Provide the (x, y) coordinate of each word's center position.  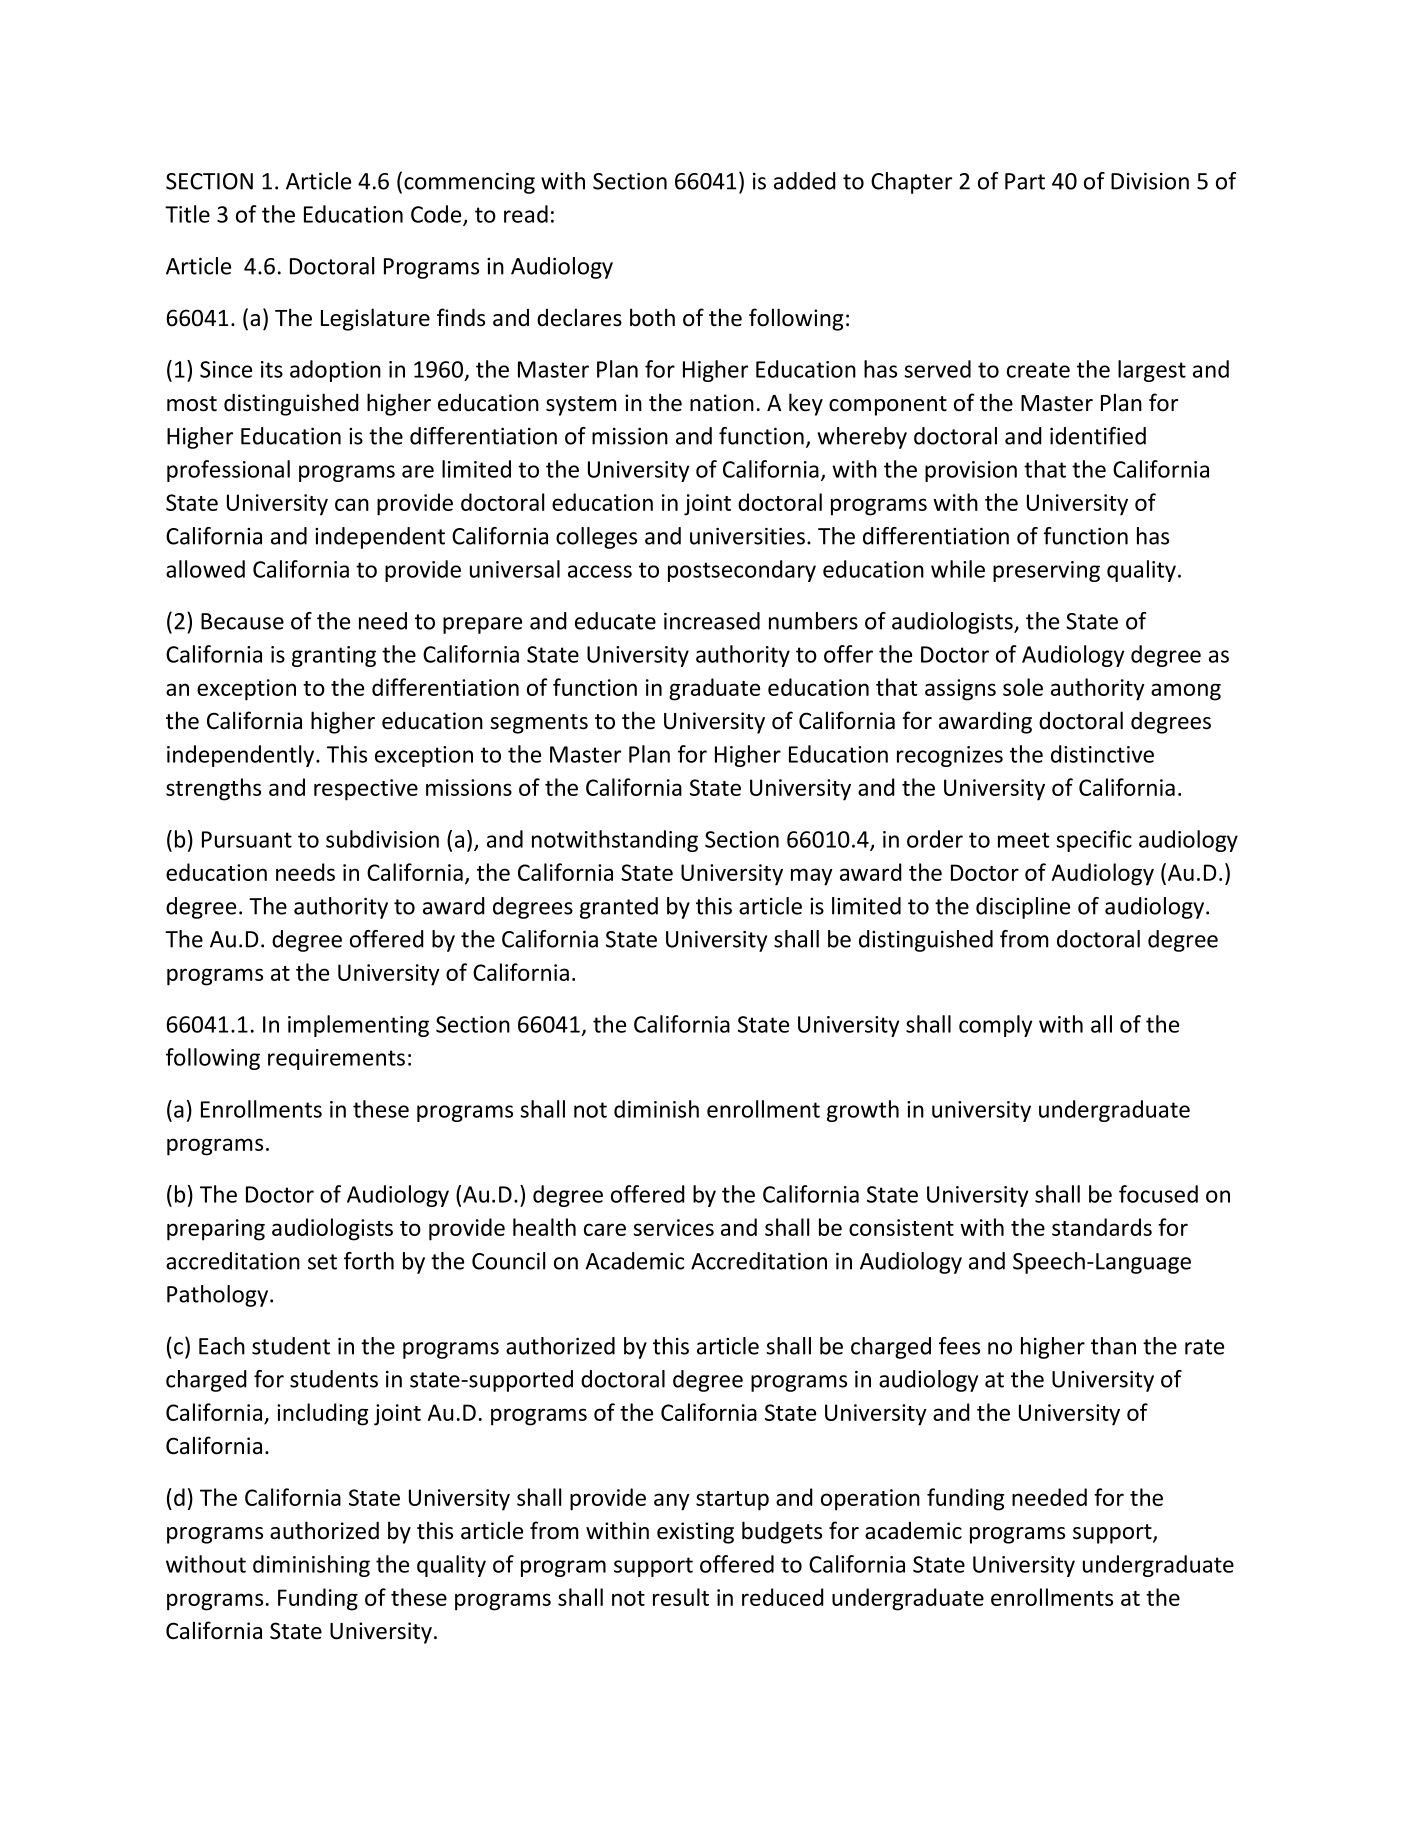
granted (619, 908)
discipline (1023, 908)
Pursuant (247, 839)
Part (1025, 181)
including (322, 1414)
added (805, 181)
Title (187, 214)
